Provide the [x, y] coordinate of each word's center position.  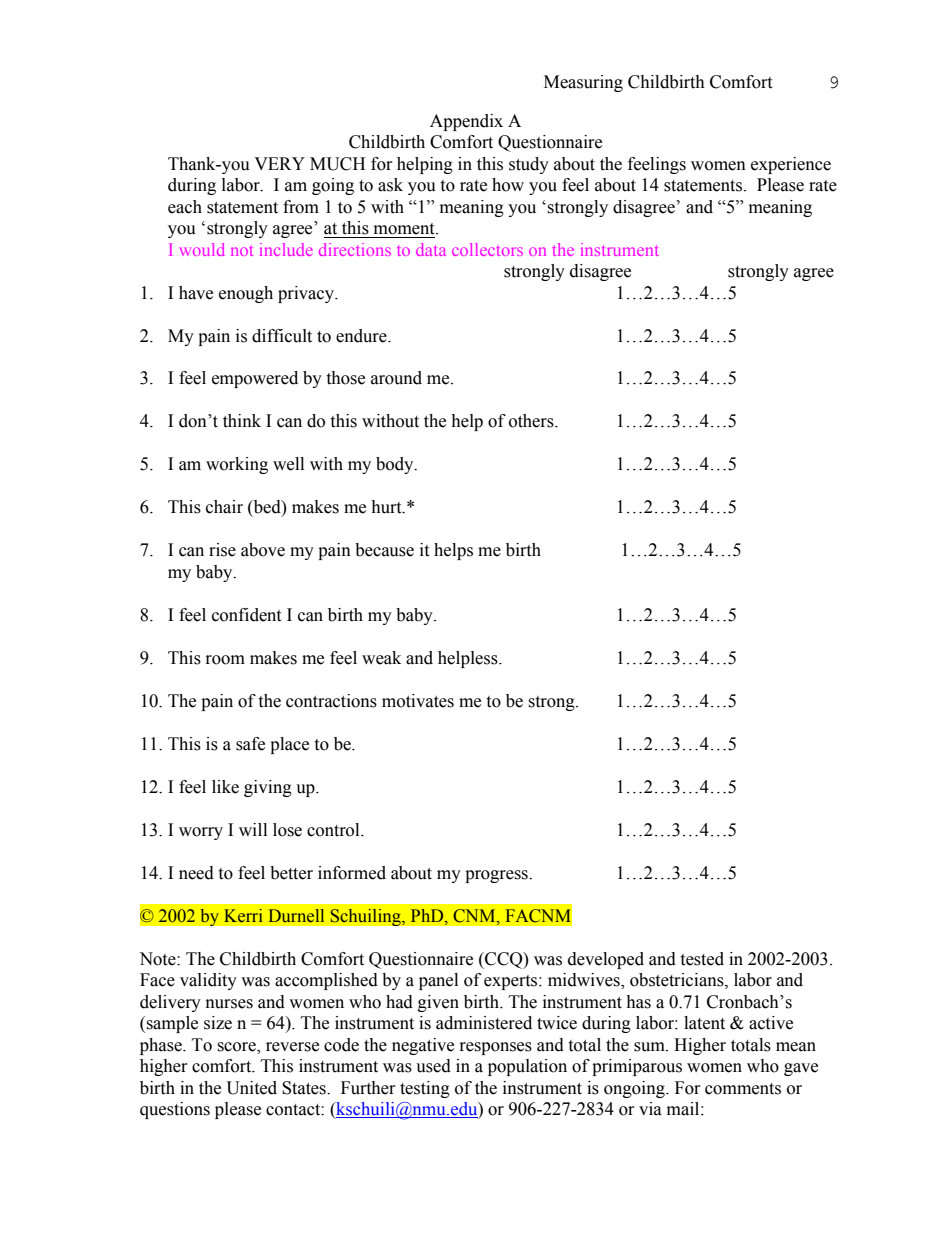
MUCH [337, 164]
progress [497, 876]
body [396, 465]
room [225, 660]
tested [702, 959]
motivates [418, 701]
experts [512, 982]
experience [791, 165]
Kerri [243, 916]
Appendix [466, 122]
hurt [387, 507]
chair [224, 507]
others [532, 421]
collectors [487, 249]
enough [246, 294]
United [252, 1088]
